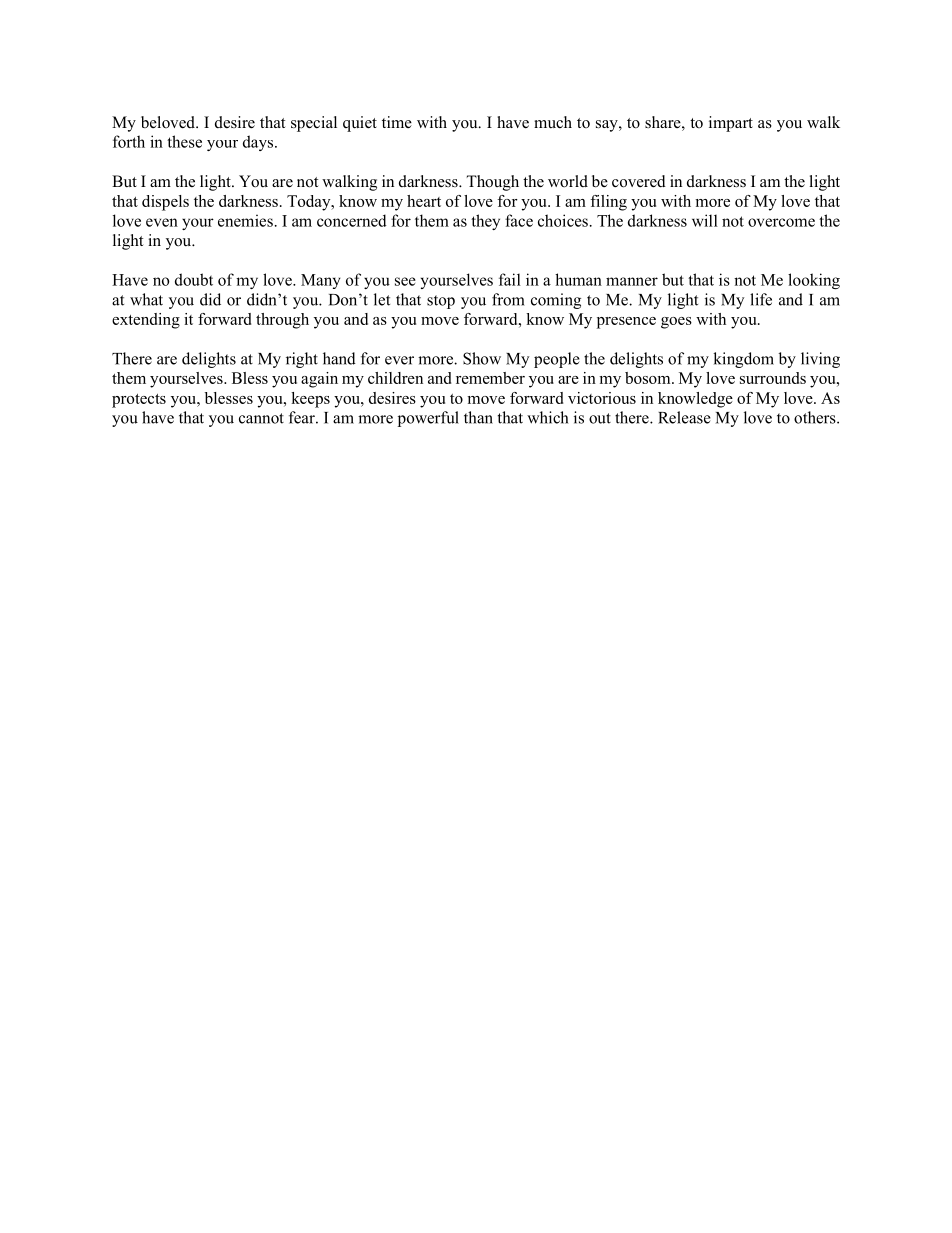 This image has width=952, height=1233. Describe the element at coordinates (639, 181) in the image. I see `covered` at that location.
